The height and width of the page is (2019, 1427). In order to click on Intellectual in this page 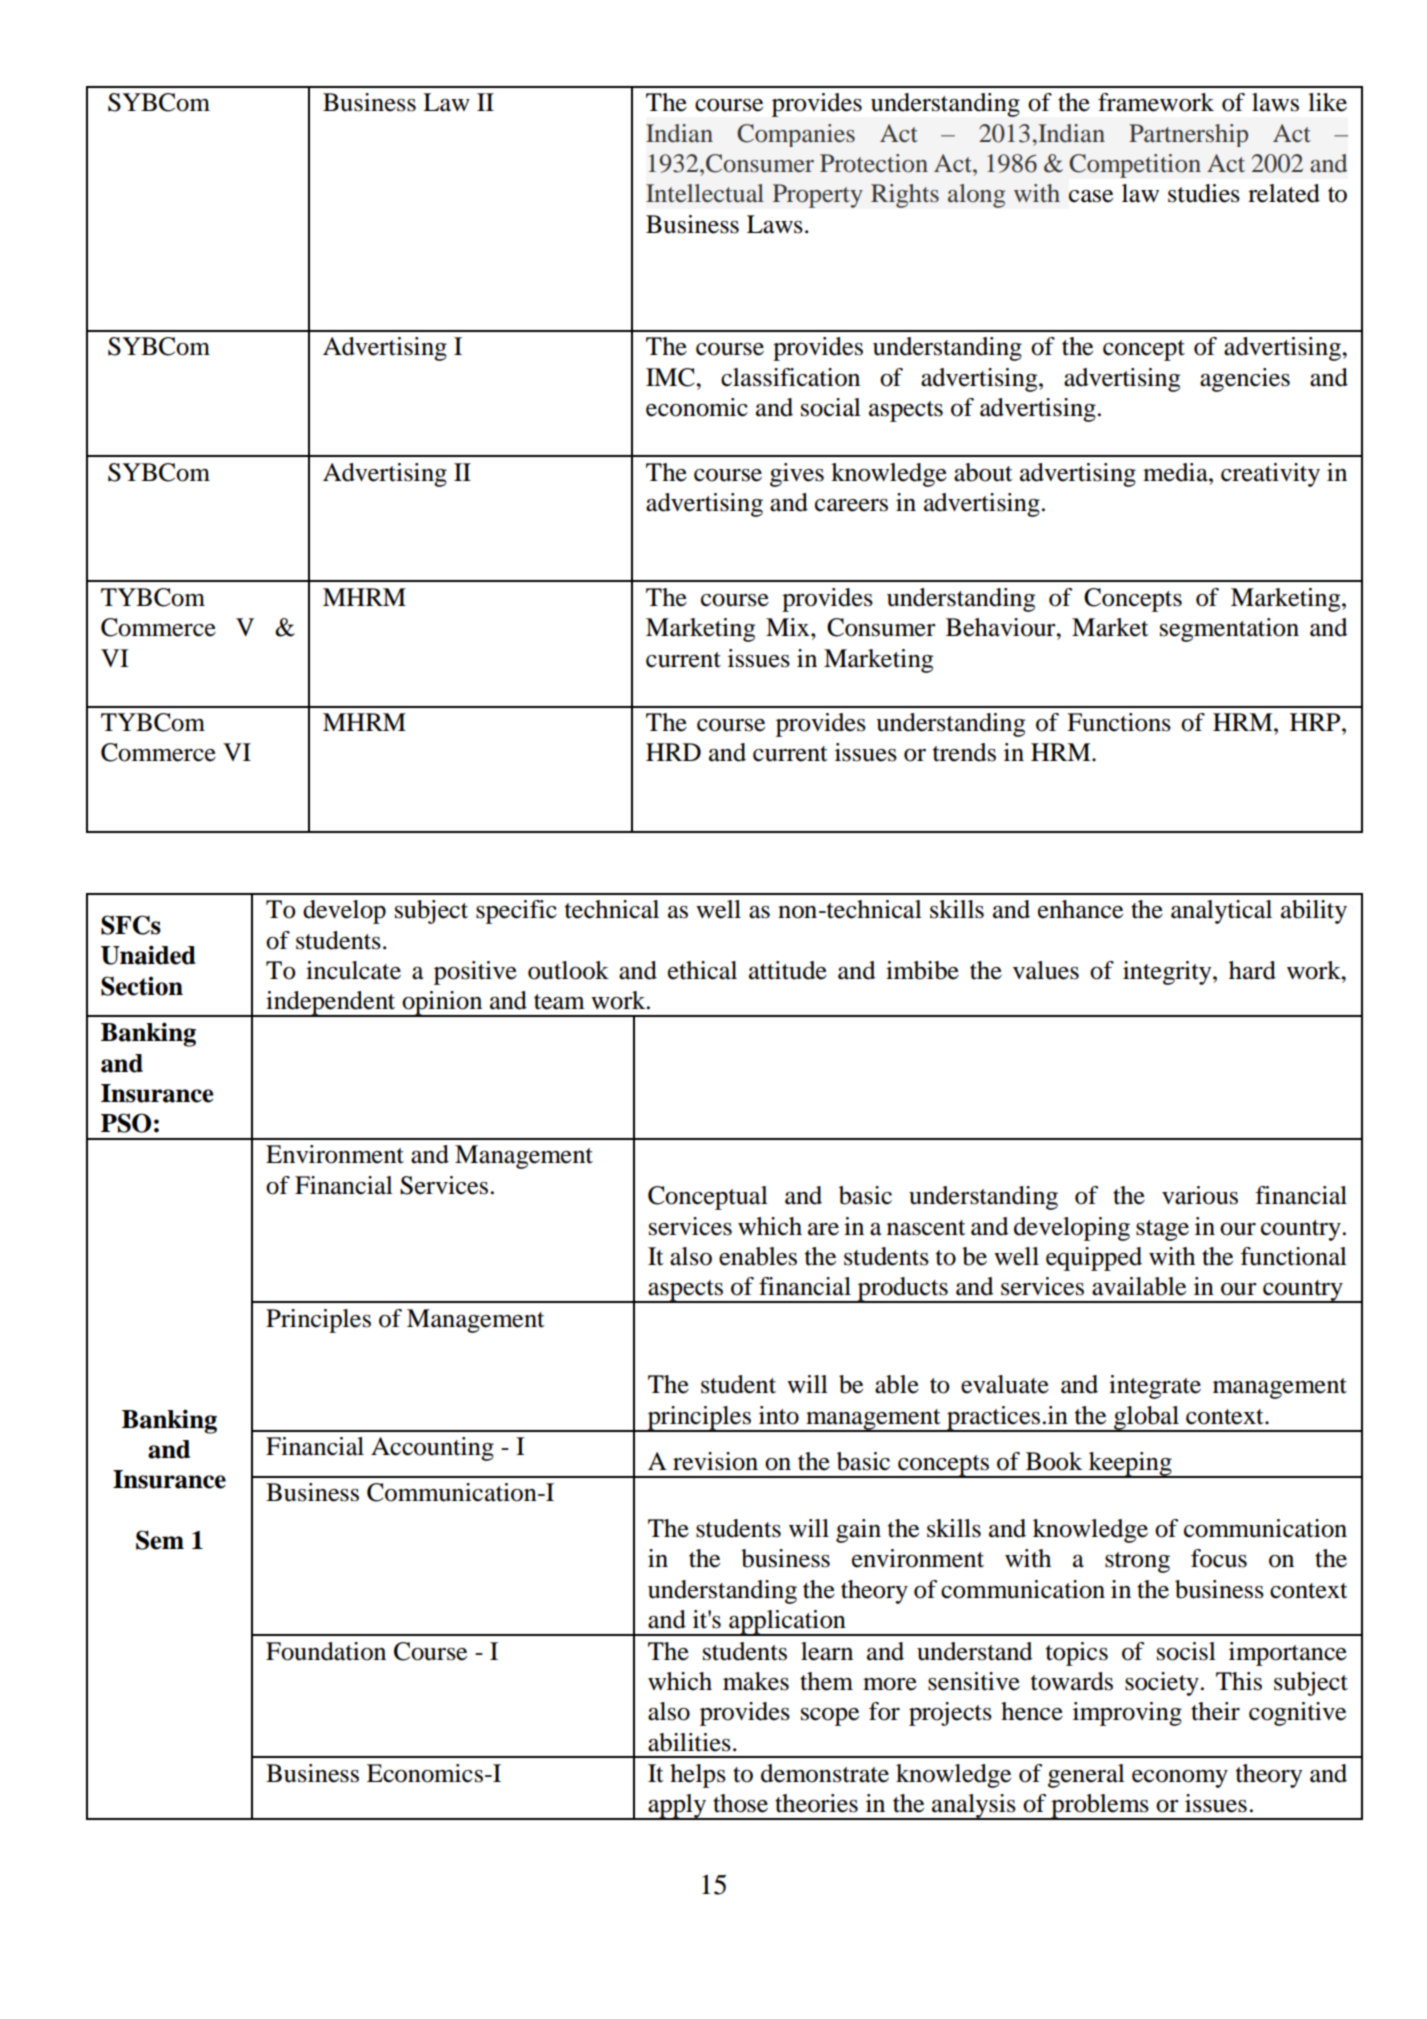, I will do `click(705, 193)`.
